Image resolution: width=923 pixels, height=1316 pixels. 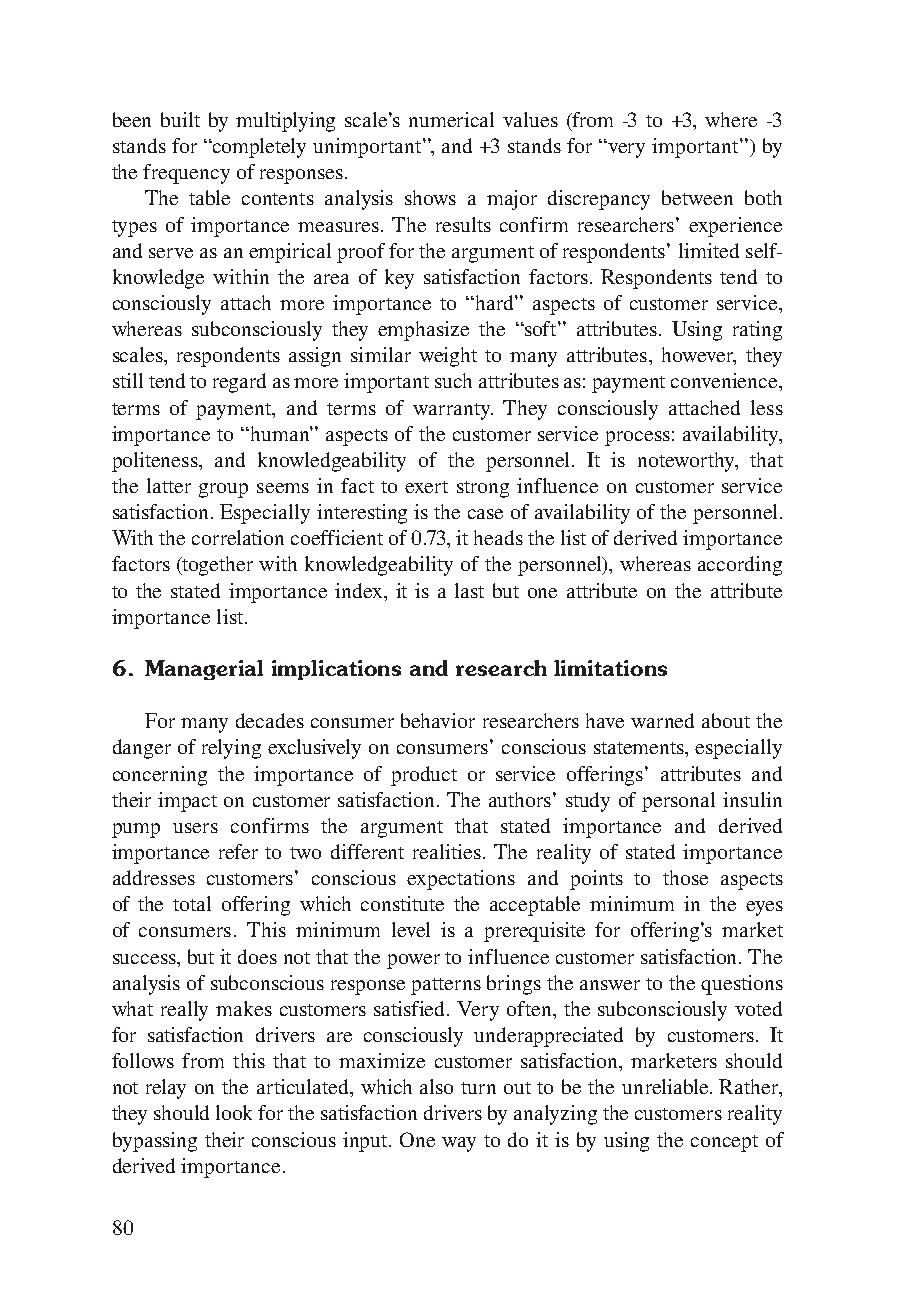 I want to click on last, so click(x=469, y=590).
